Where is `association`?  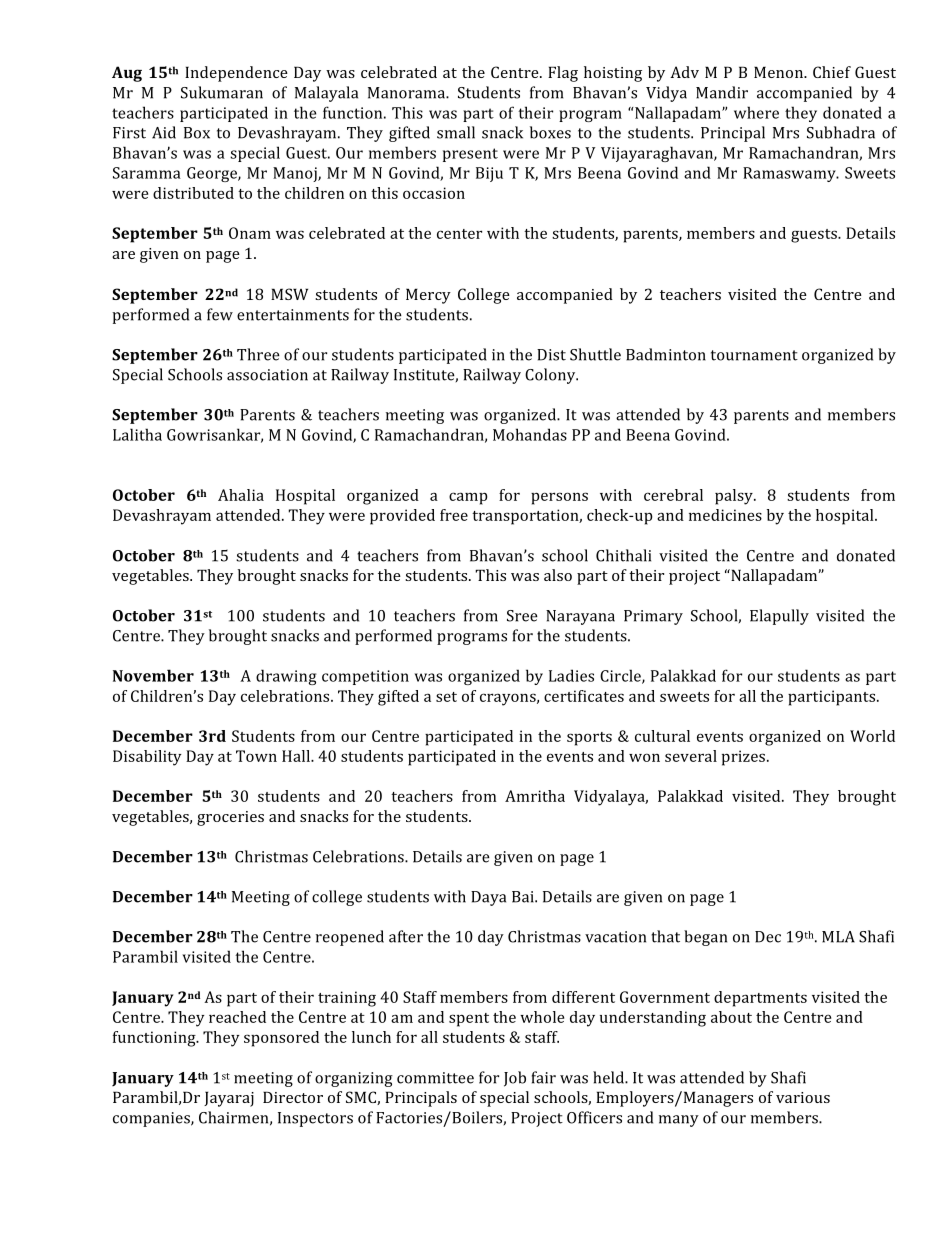 association is located at coordinates (267, 375).
